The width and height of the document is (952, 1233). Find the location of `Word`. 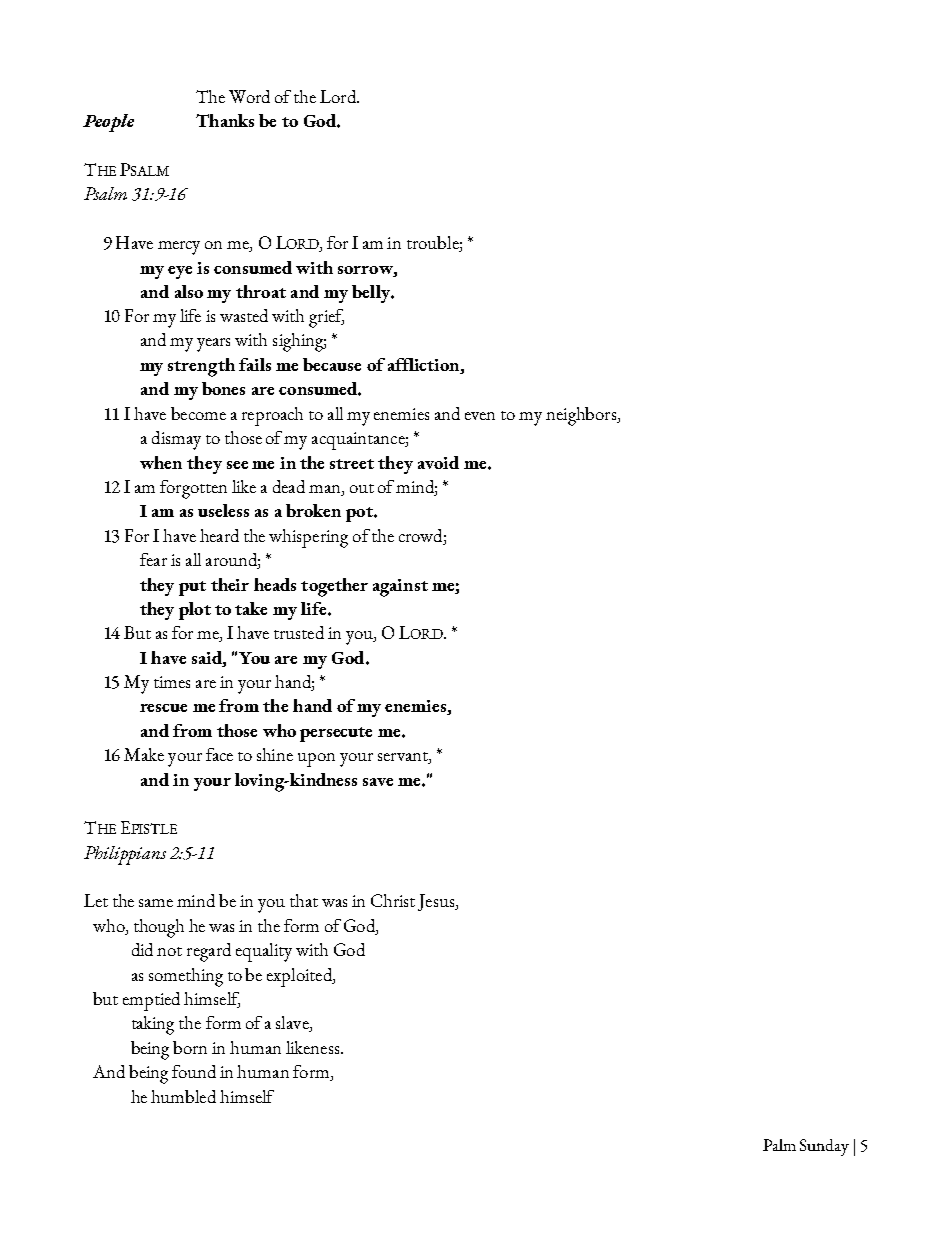

Word is located at coordinates (249, 96).
